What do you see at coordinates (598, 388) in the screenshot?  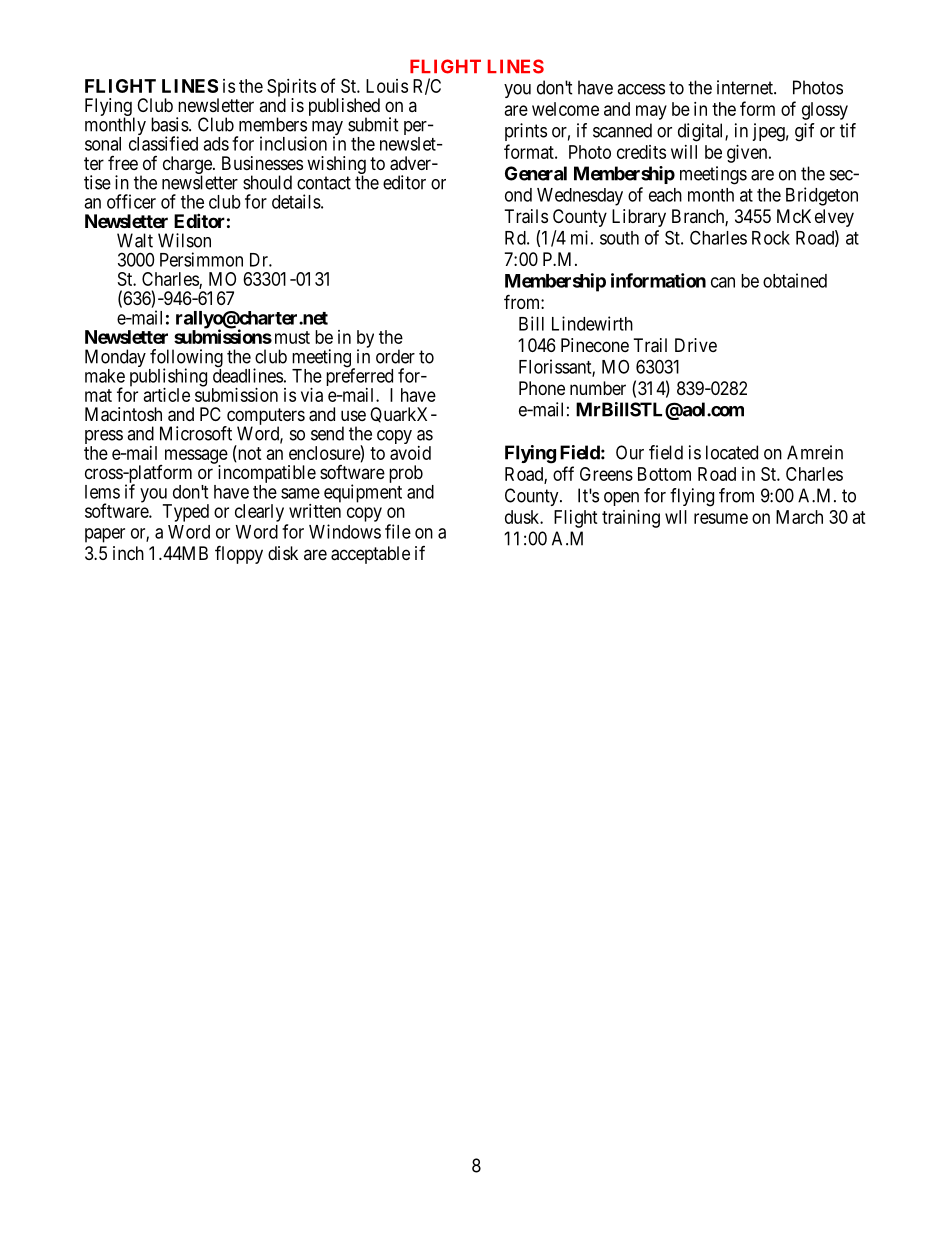 I see `number` at bounding box center [598, 388].
